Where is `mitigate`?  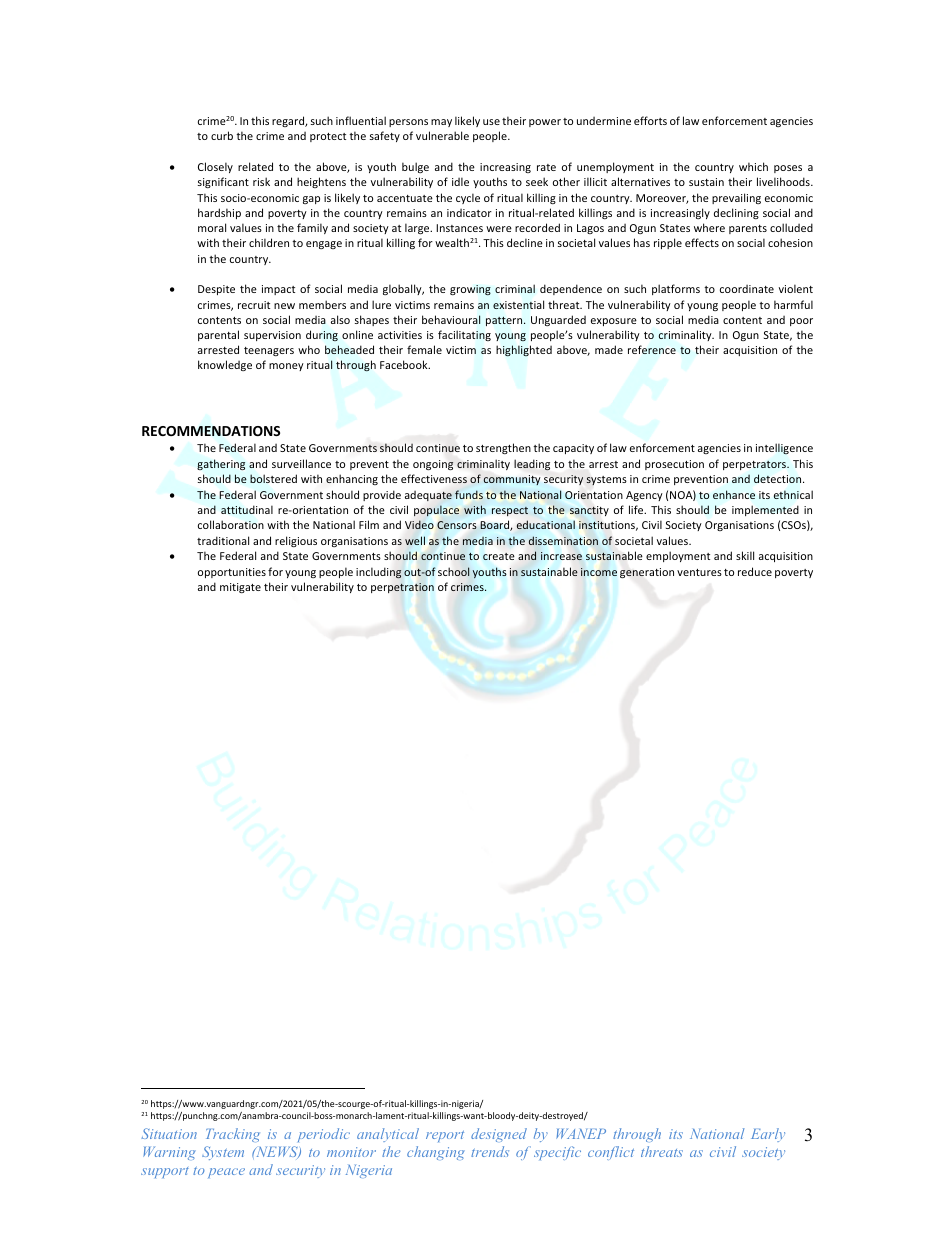 mitigate is located at coordinates (240, 588).
